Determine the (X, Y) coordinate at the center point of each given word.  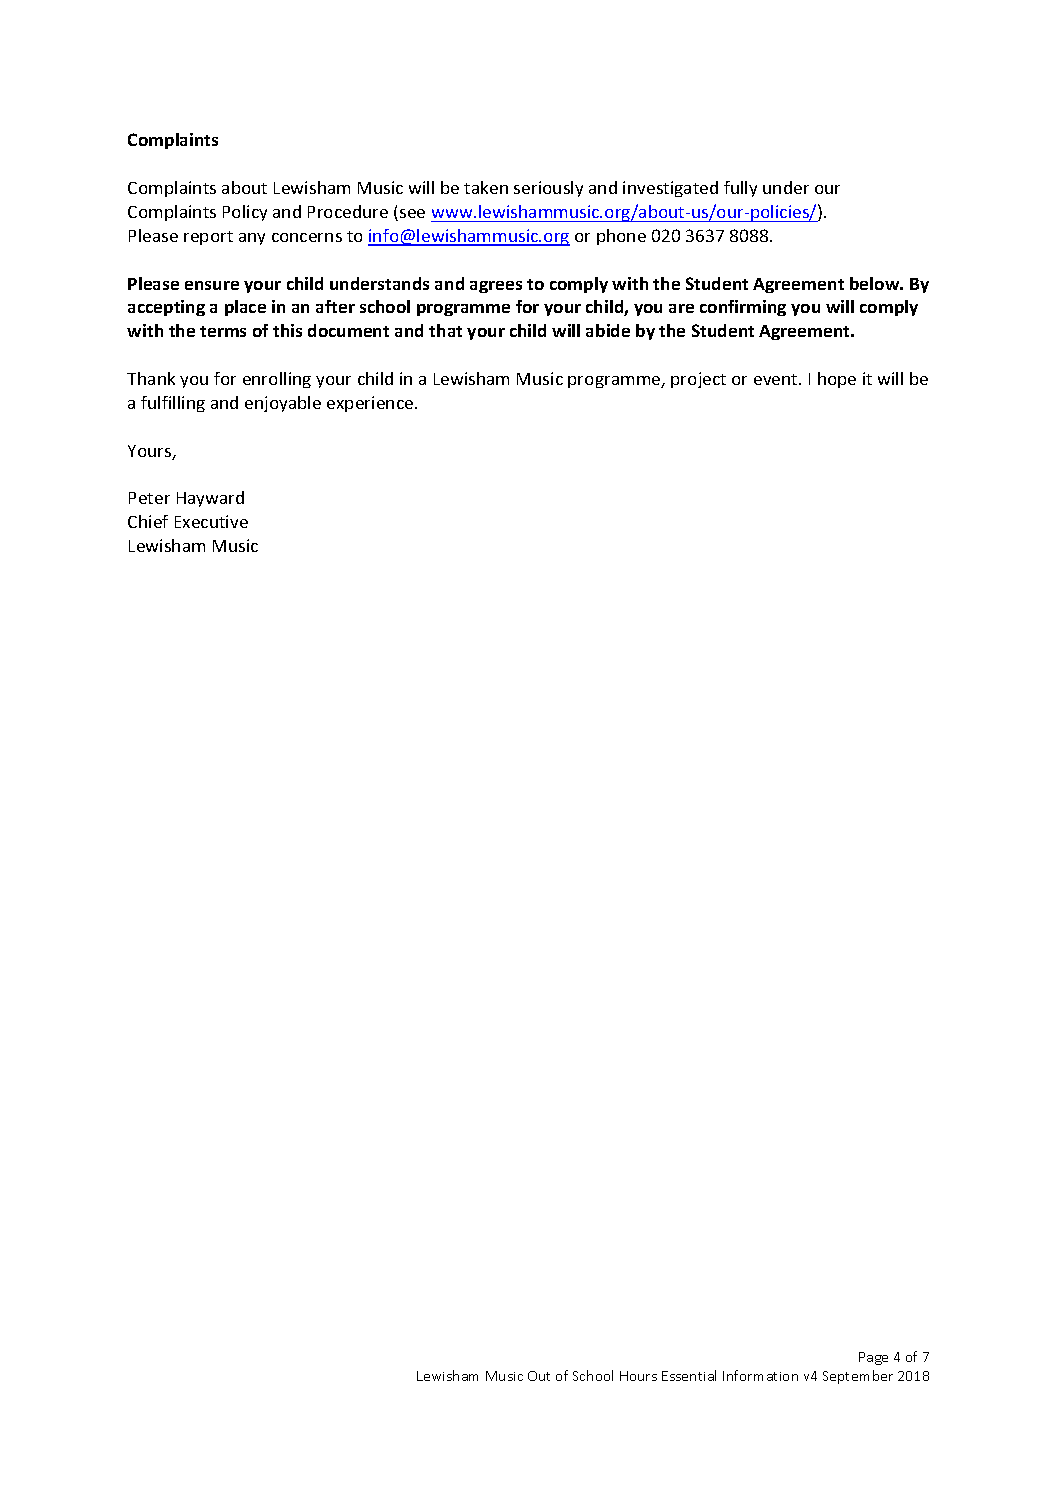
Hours (638, 1376)
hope (837, 380)
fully (740, 189)
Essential (689, 1375)
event (777, 379)
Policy (245, 213)
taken (486, 187)
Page (873, 1358)
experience (371, 404)
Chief (148, 521)
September (858, 1377)
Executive (211, 521)
